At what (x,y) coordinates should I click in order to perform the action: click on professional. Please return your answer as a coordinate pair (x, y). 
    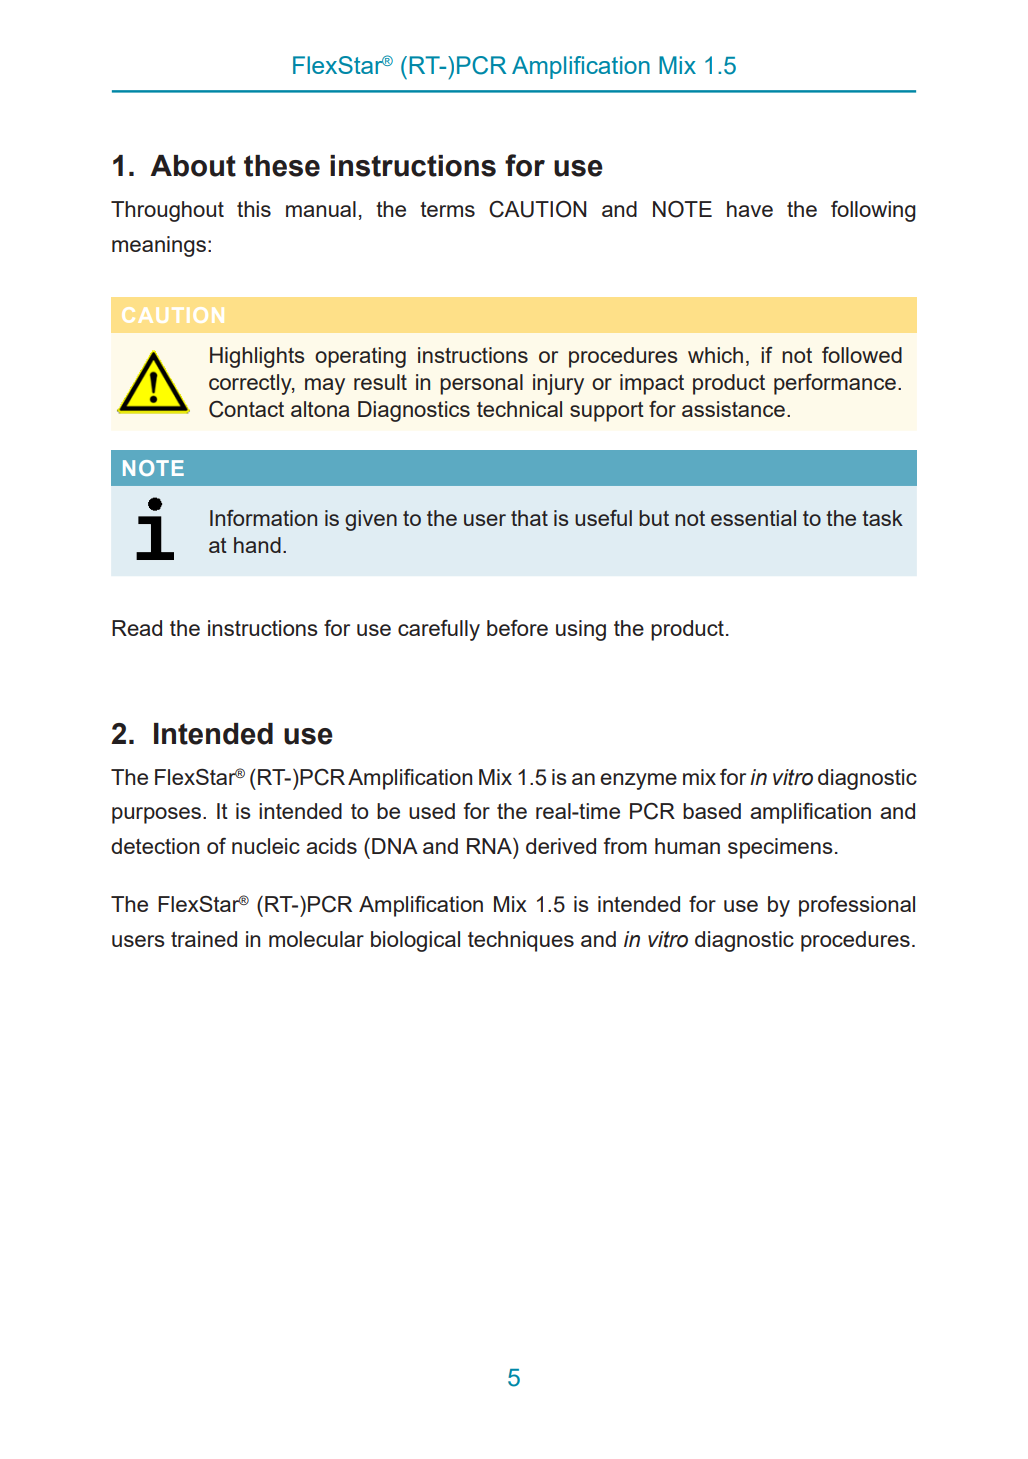
    Looking at the image, I should click on (857, 906).
